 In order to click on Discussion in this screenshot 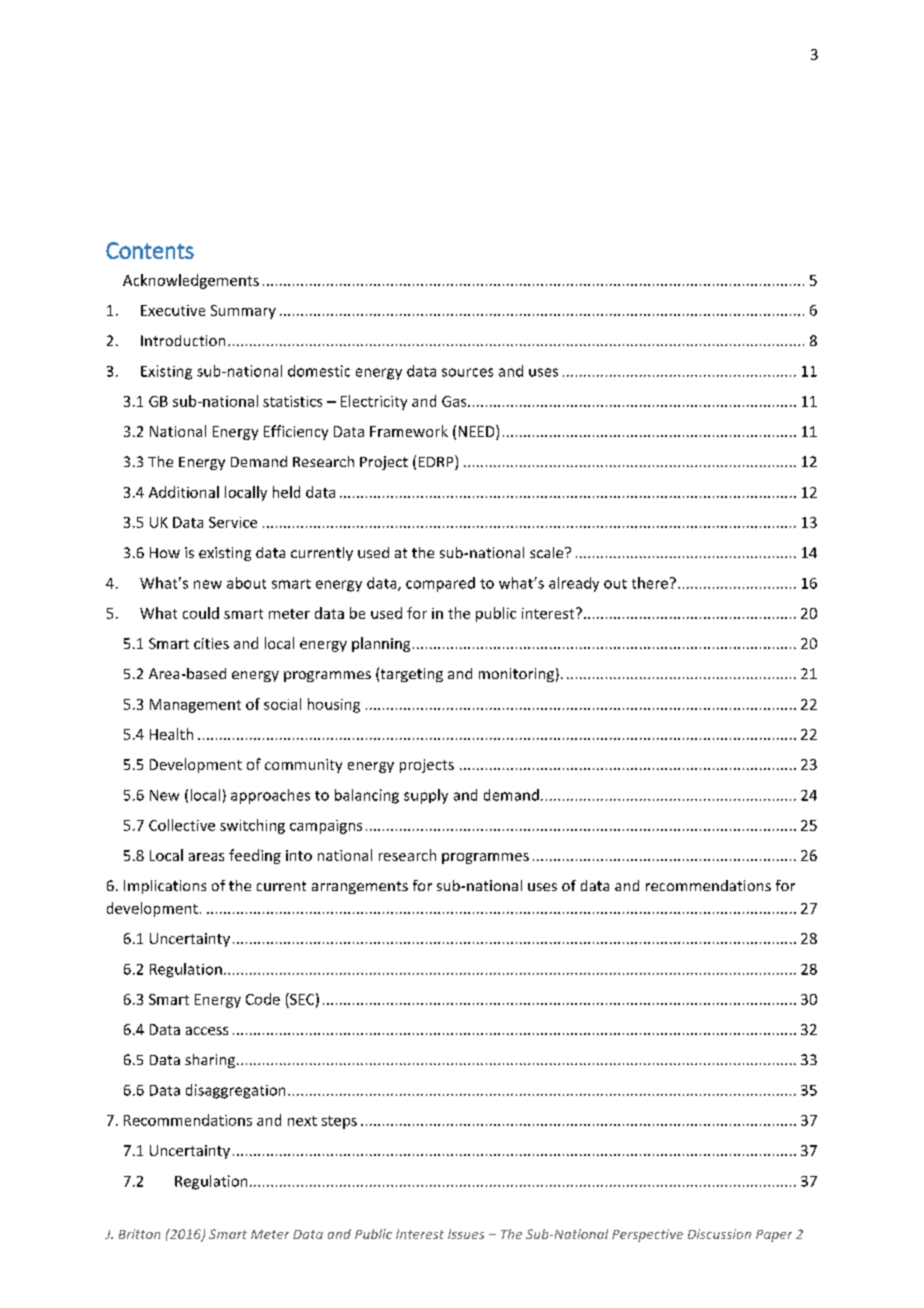, I will do `click(719, 1234)`.
